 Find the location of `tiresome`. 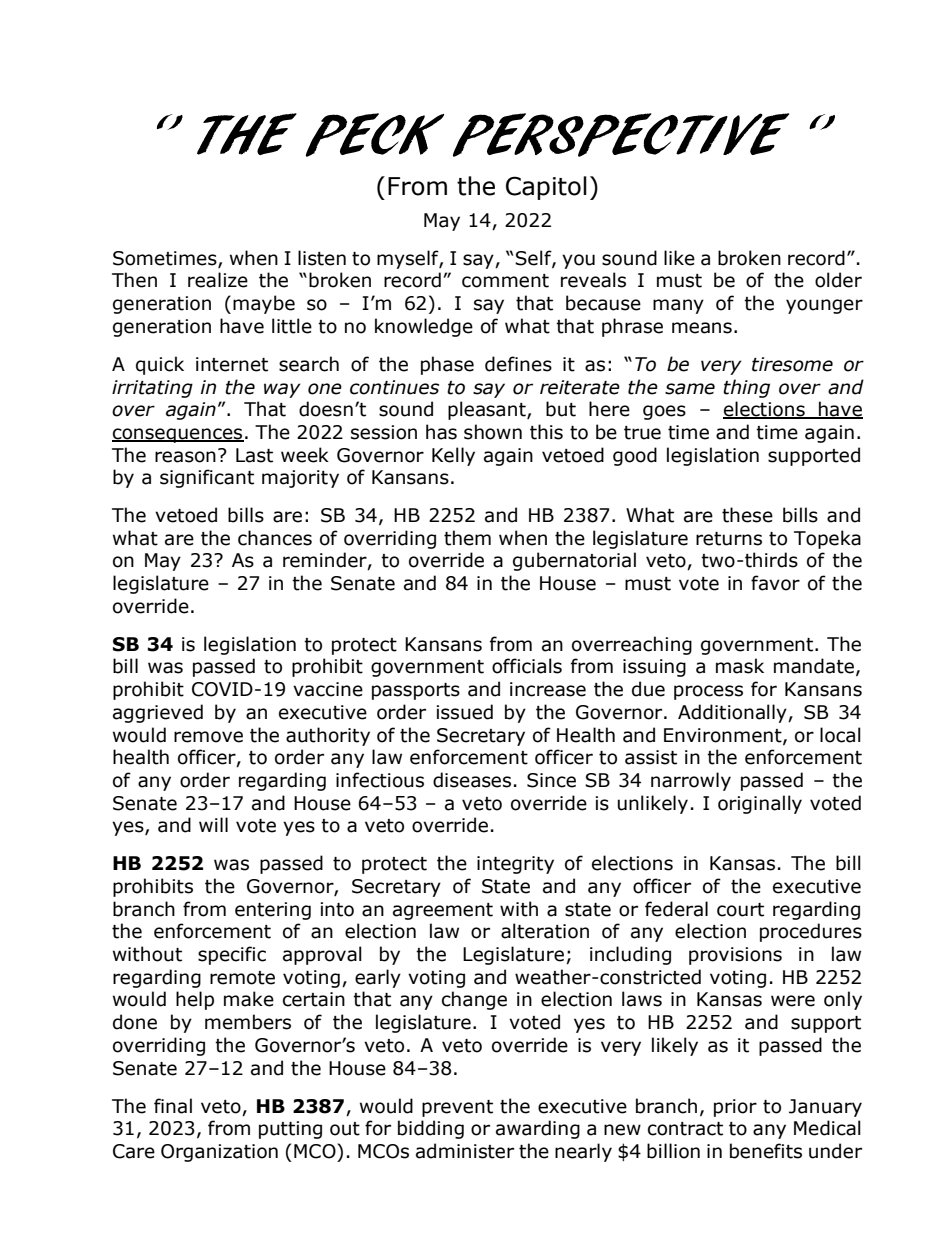

tiresome is located at coordinates (792, 364).
